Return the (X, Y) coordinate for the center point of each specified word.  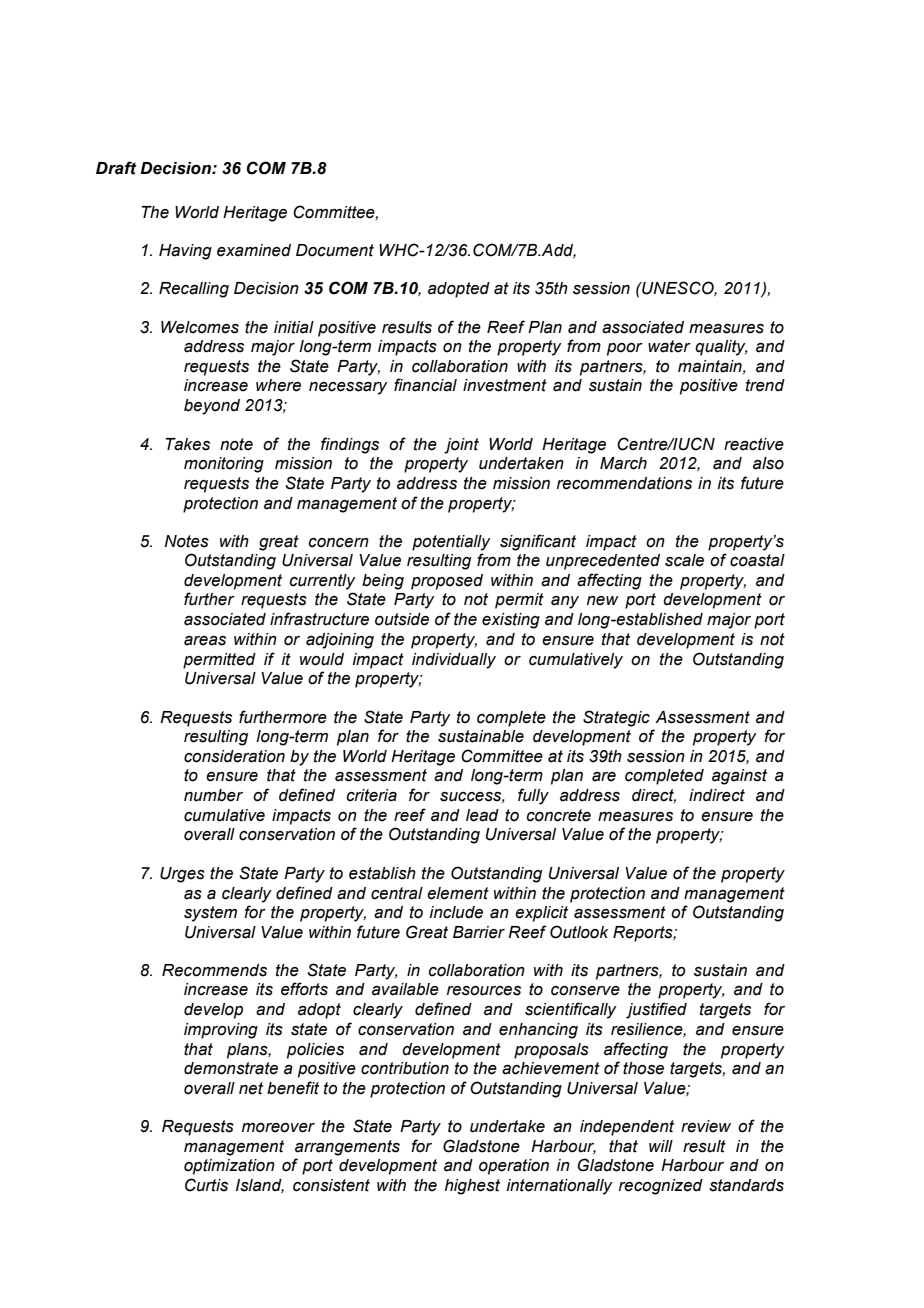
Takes (188, 444)
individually (454, 661)
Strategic (616, 718)
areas (205, 641)
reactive (754, 444)
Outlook (579, 932)
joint (461, 446)
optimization (229, 1167)
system (210, 914)
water (669, 346)
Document (335, 250)
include (456, 912)
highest (472, 1187)
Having (185, 252)
